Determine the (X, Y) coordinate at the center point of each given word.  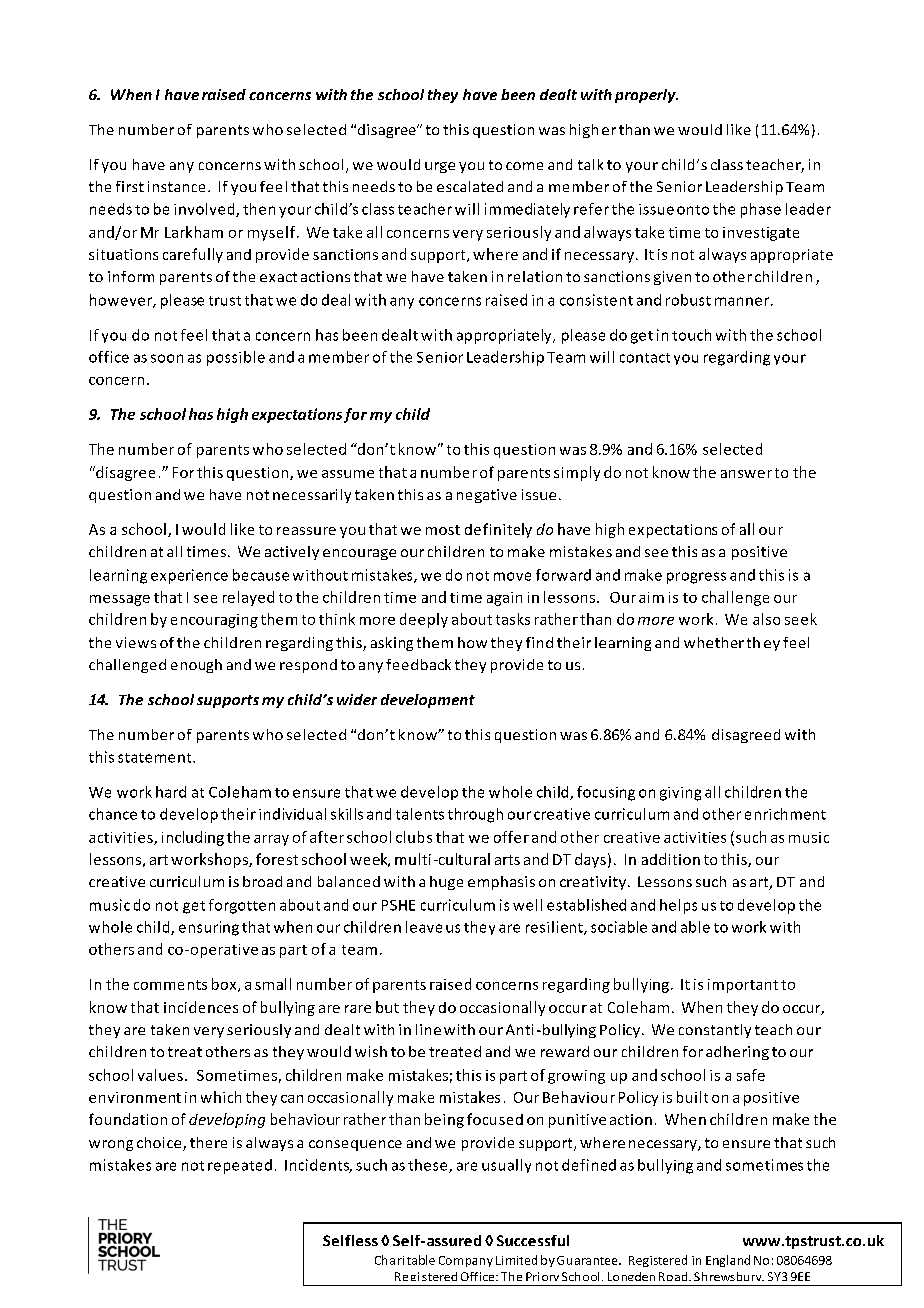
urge (440, 167)
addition (671, 859)
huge (446, 883)
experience (189, 576)
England (728, 1261)
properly (646, 96)
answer (746, 474)
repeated (240, 1166)
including (193, 838)
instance (176, 186)
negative (487, 496)
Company (466, 1261)
